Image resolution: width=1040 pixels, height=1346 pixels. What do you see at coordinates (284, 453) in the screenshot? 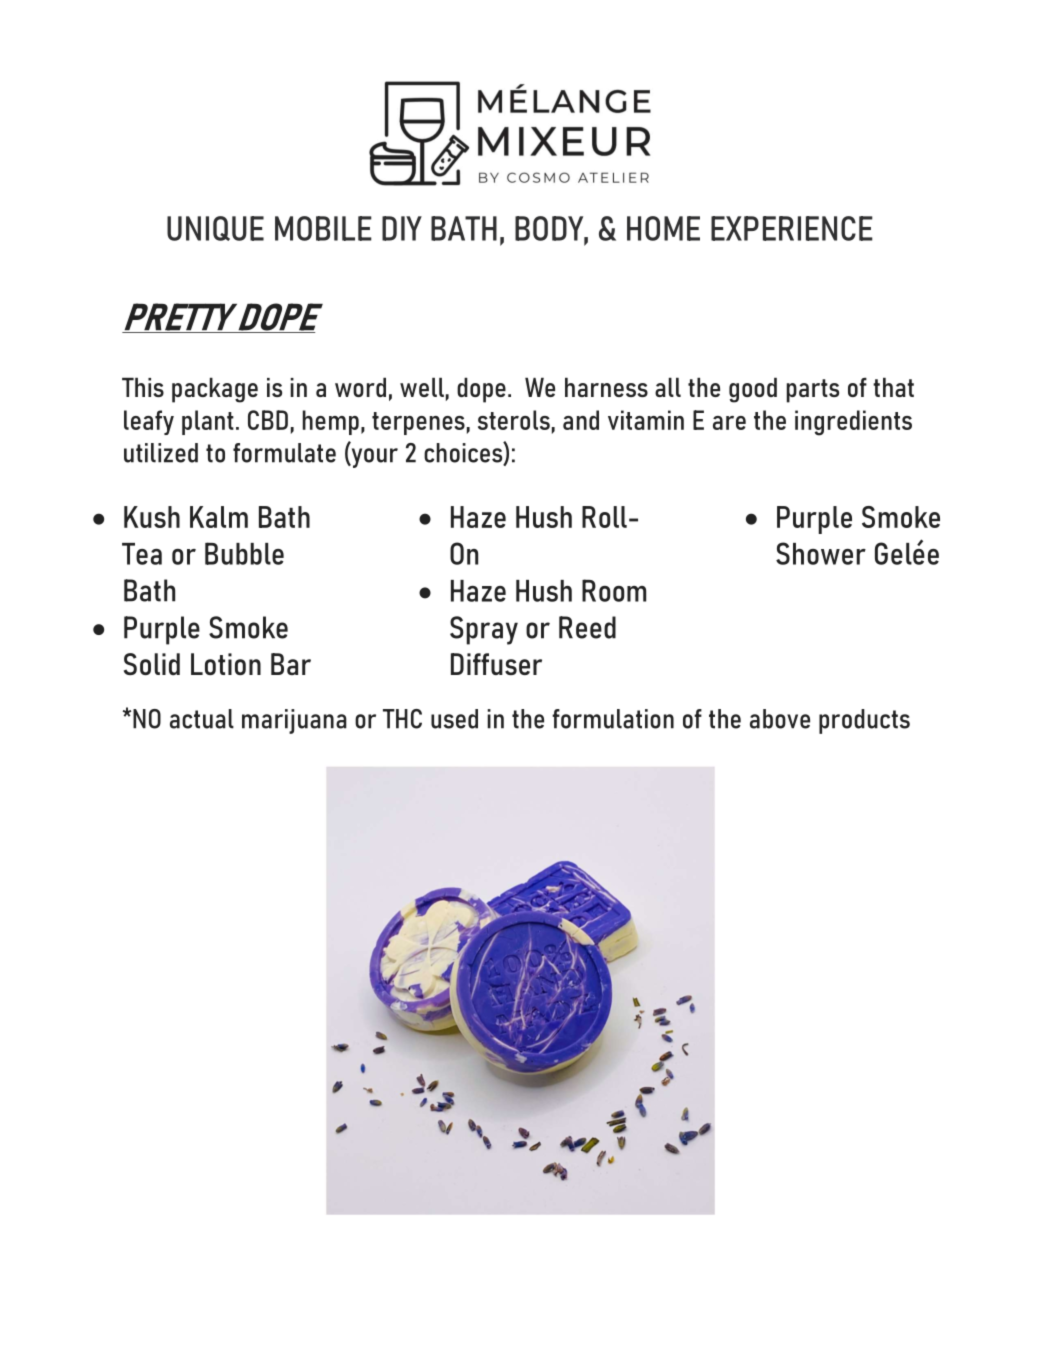
I see `formulate` at bounding box center [284, 453].
